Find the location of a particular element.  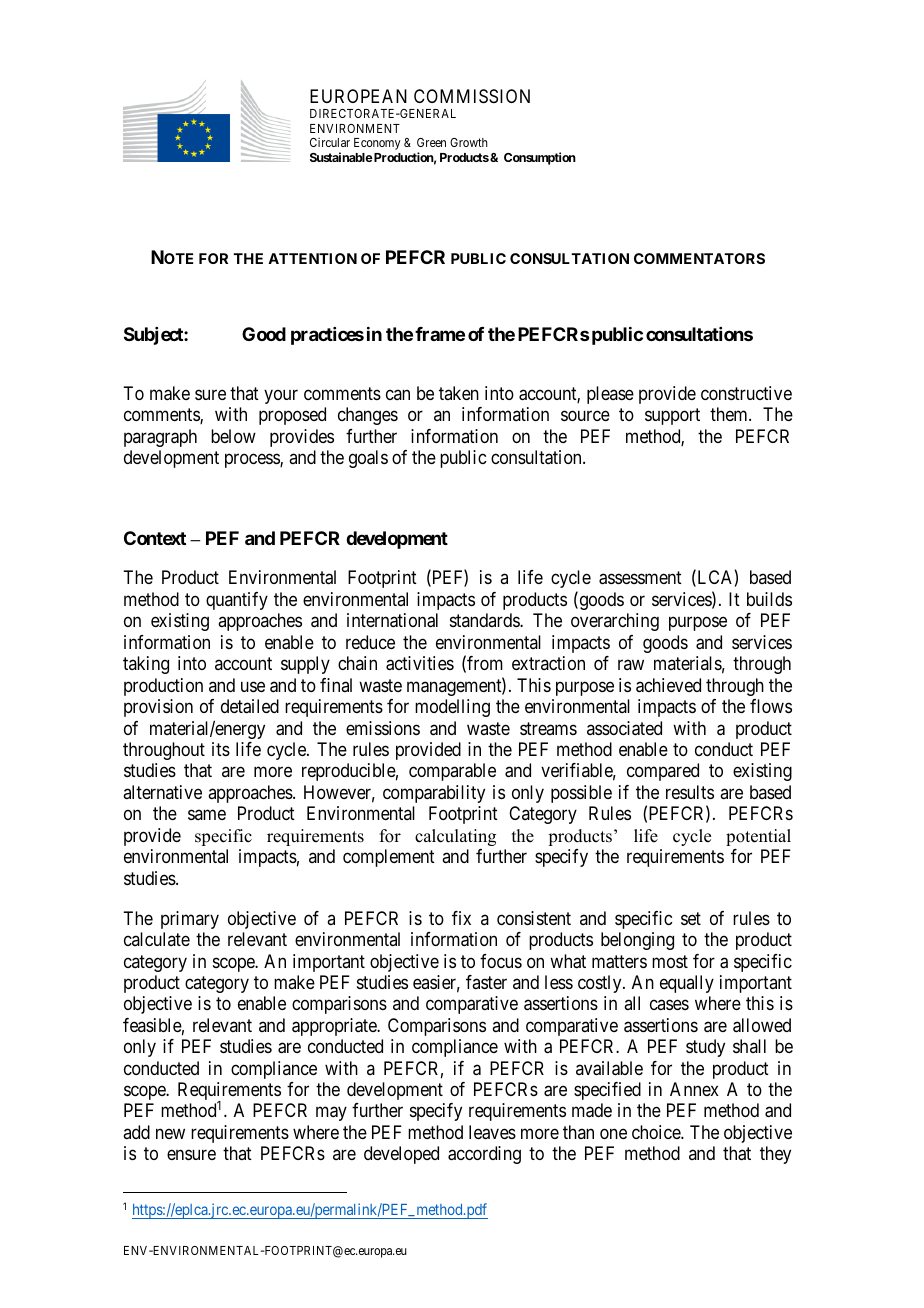

standards is located at coordinates (485, 620).
